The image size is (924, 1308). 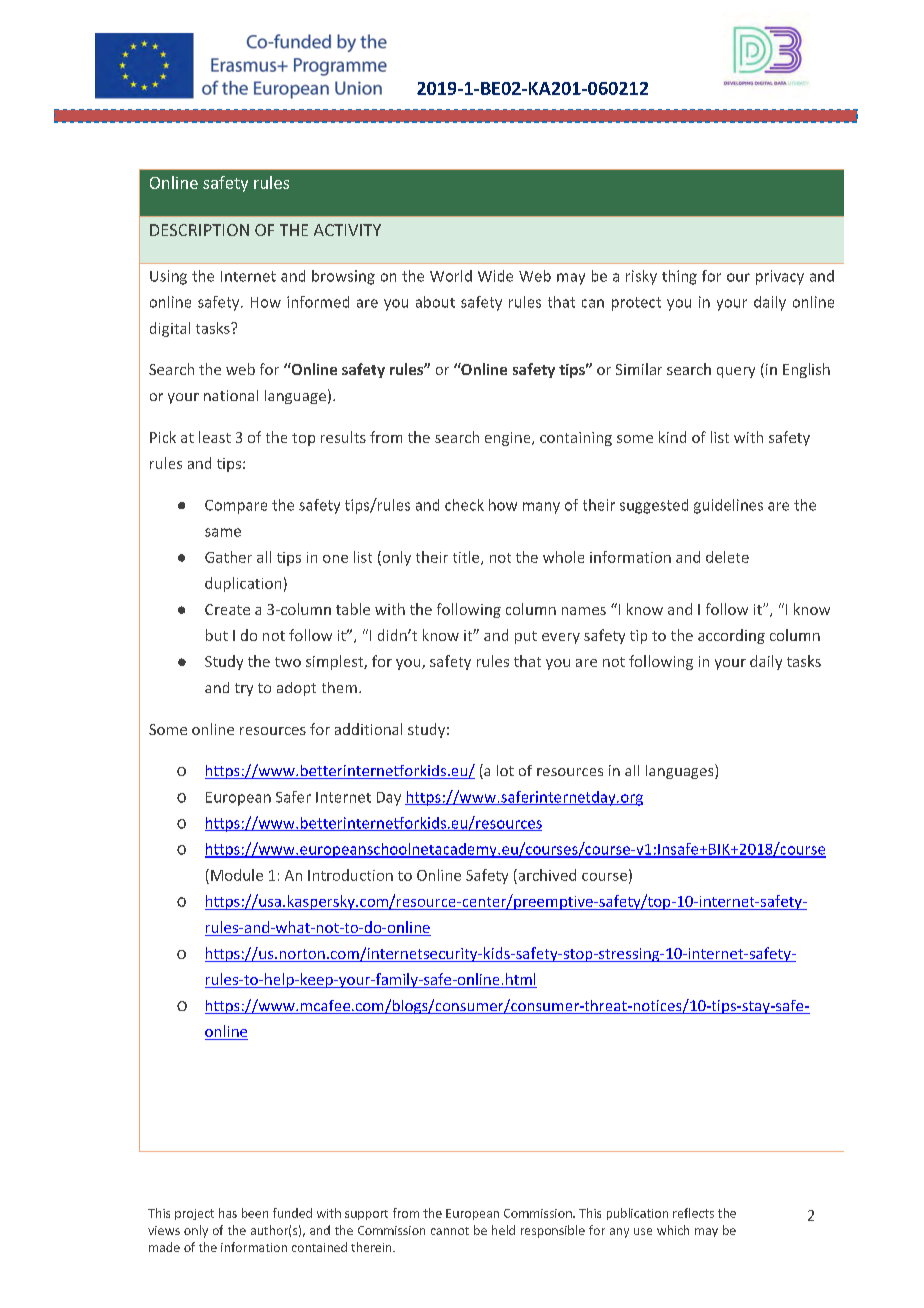 What do you see at coordinates (731, 636) in the page?
I see `according` at bounding box center [731, 636].
